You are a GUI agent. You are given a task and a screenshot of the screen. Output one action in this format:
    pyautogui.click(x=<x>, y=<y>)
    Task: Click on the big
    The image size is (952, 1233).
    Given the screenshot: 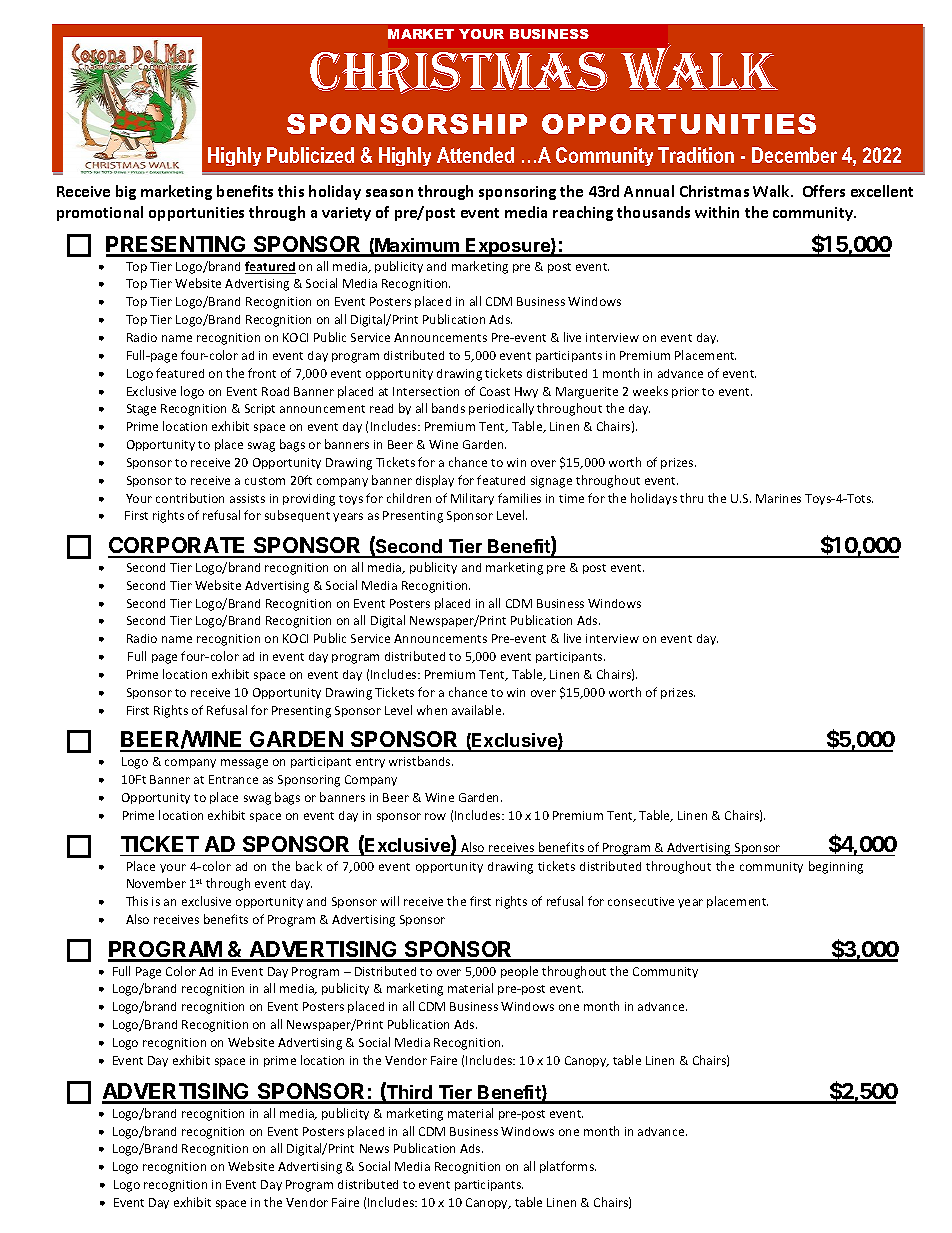 What is the action you would take?
    pyautogui.click(x=126, y=192)
